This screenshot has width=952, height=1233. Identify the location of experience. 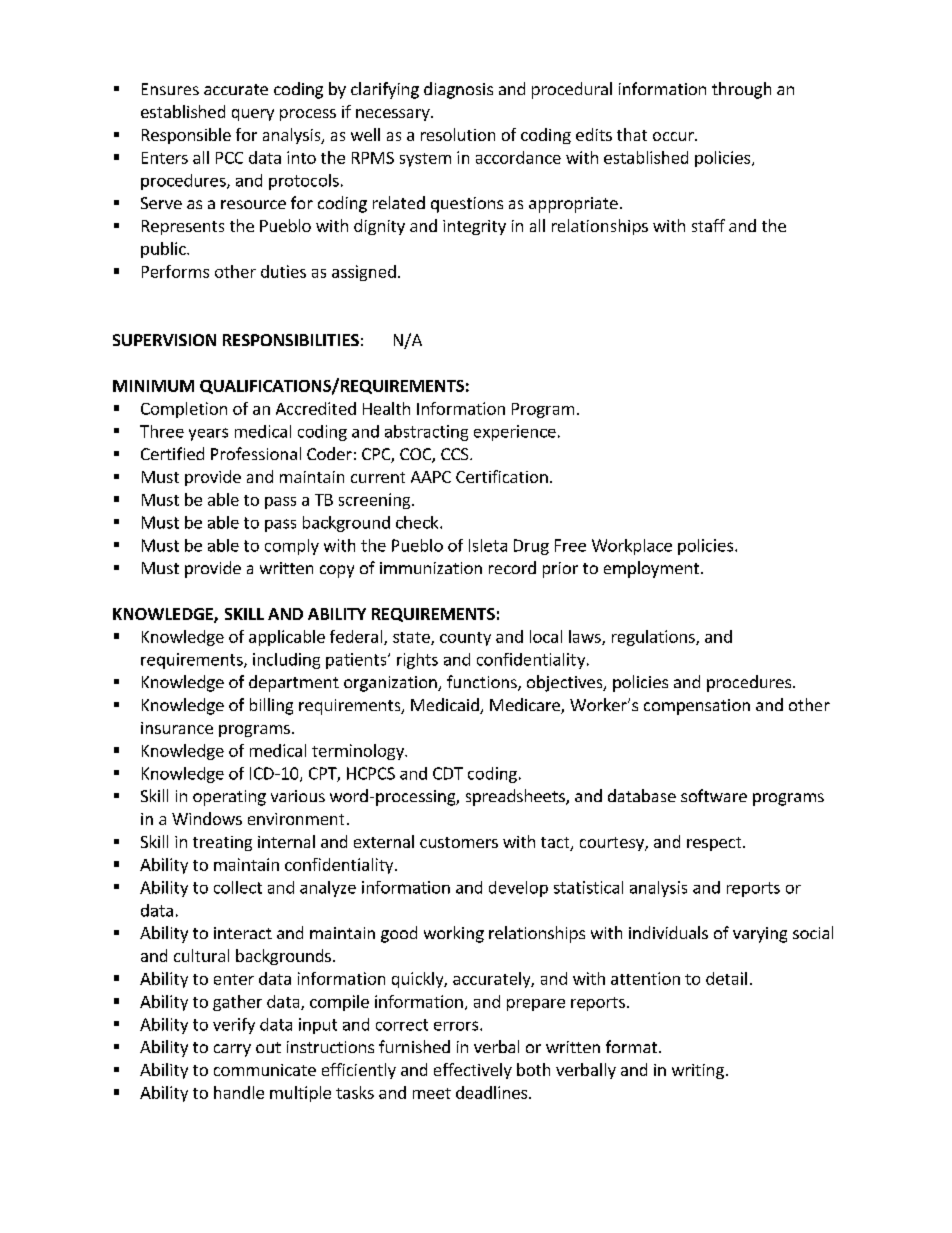
(515, 433).
